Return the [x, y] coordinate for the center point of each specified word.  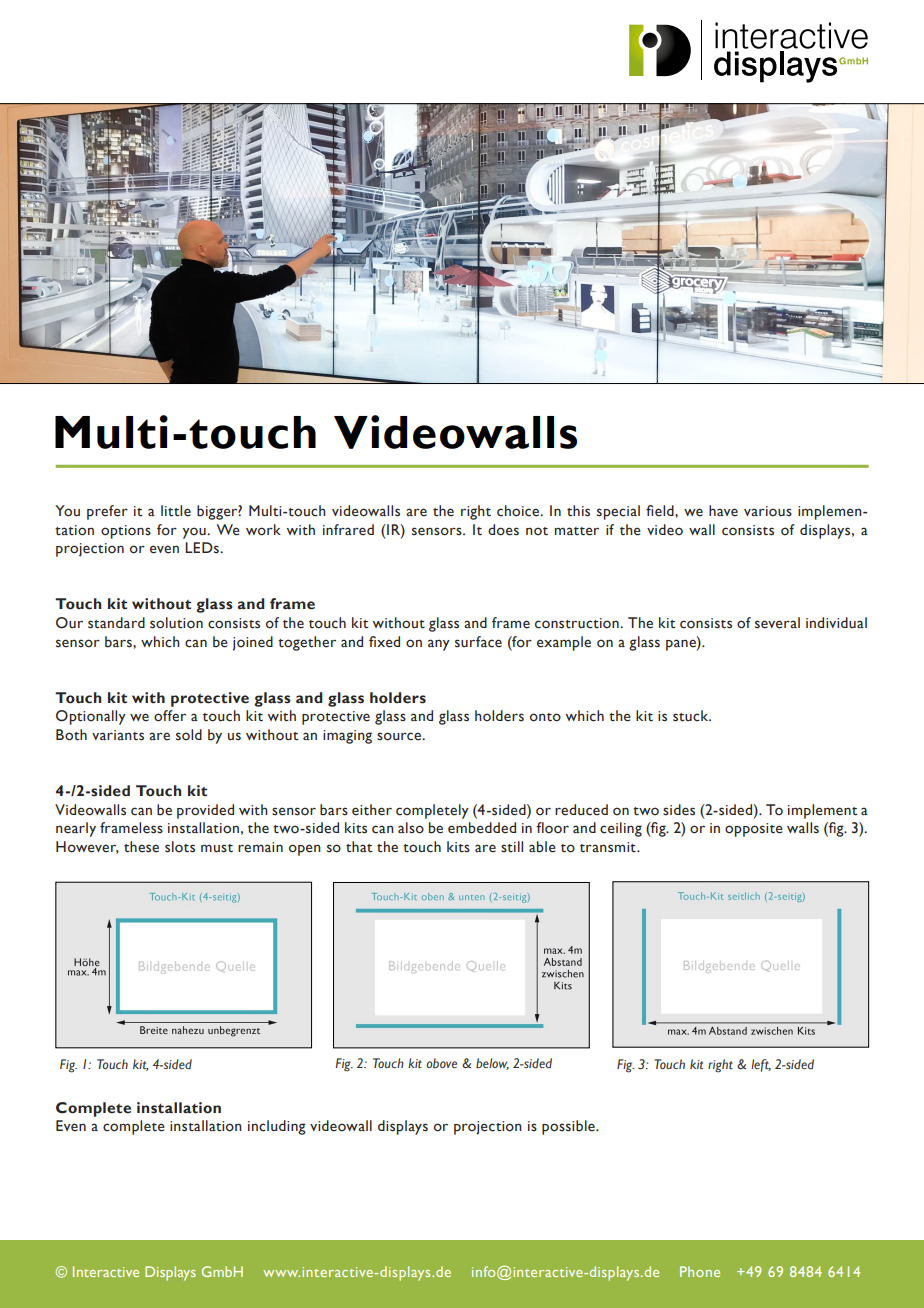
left [761, 1065]
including [277, 1127]
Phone [700, 1271]
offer [170, 716]
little [176, 511]
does [503, 530]
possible [569, 1127]
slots [180, 847]
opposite [754, 830]
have [723, 511]
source [400, 736]
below [492, 1064]
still [512, 847]
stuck [692, 716]
